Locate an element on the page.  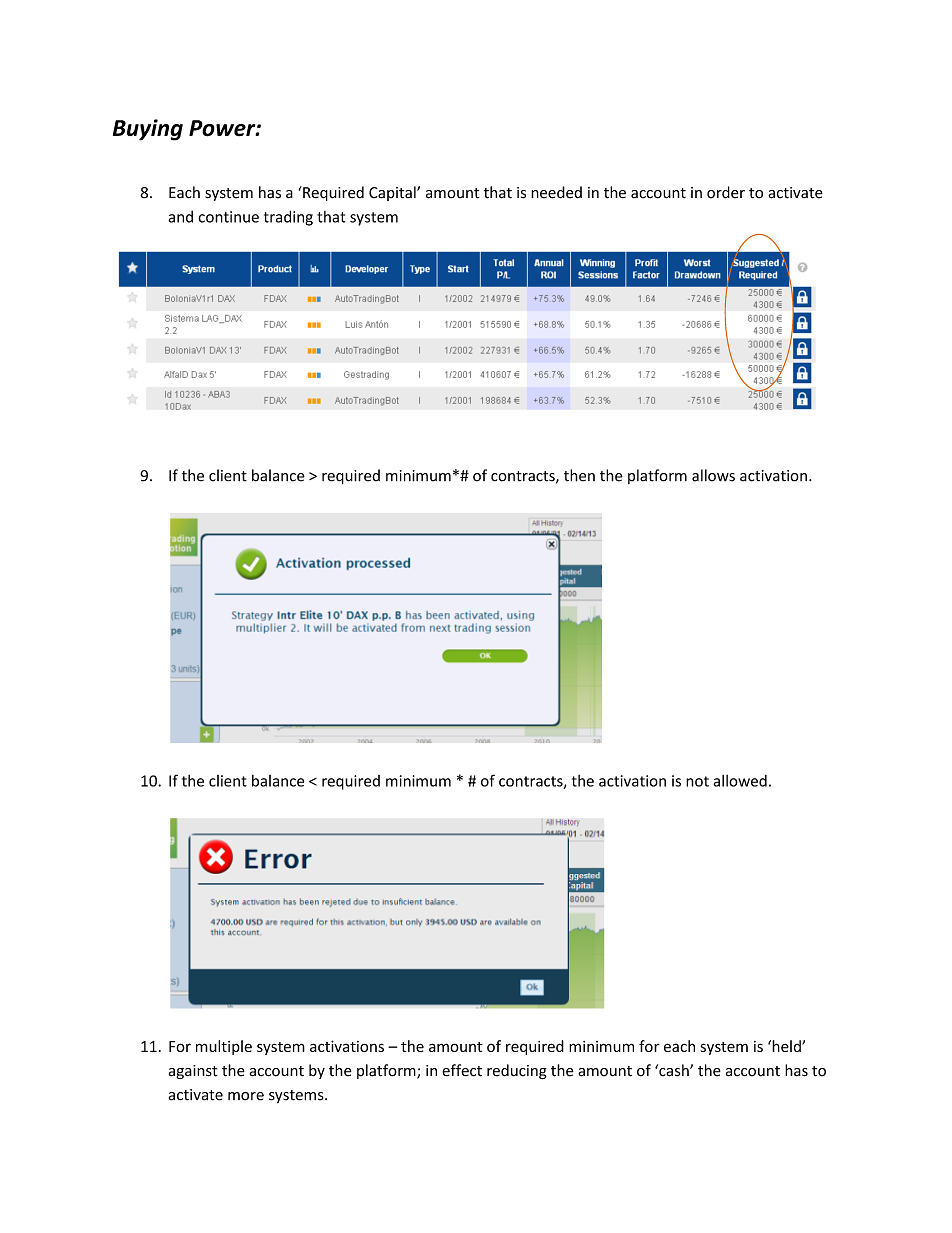
Capital is located at coordinates (393, 193).
